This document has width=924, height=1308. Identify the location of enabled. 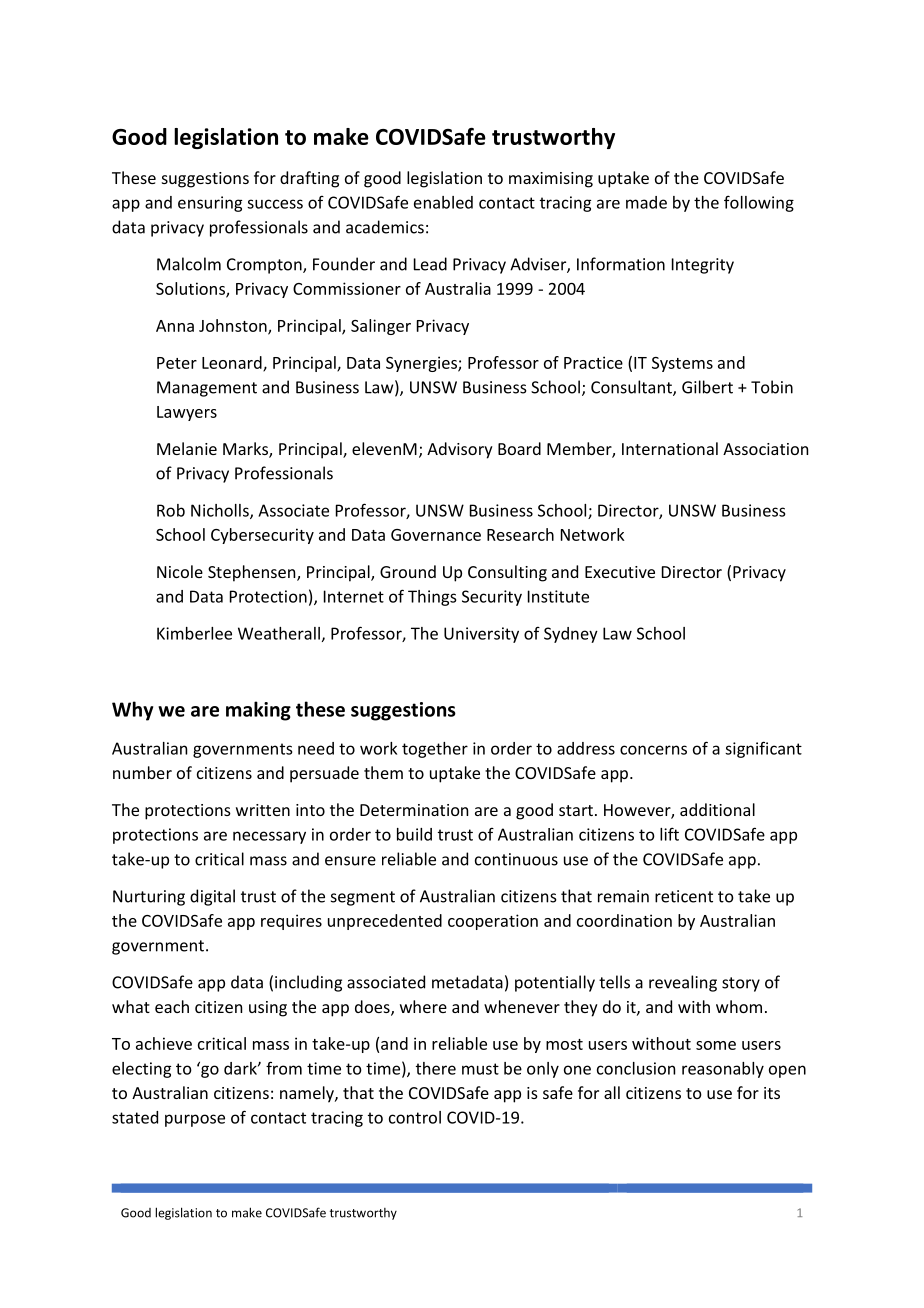
(443, 202).
